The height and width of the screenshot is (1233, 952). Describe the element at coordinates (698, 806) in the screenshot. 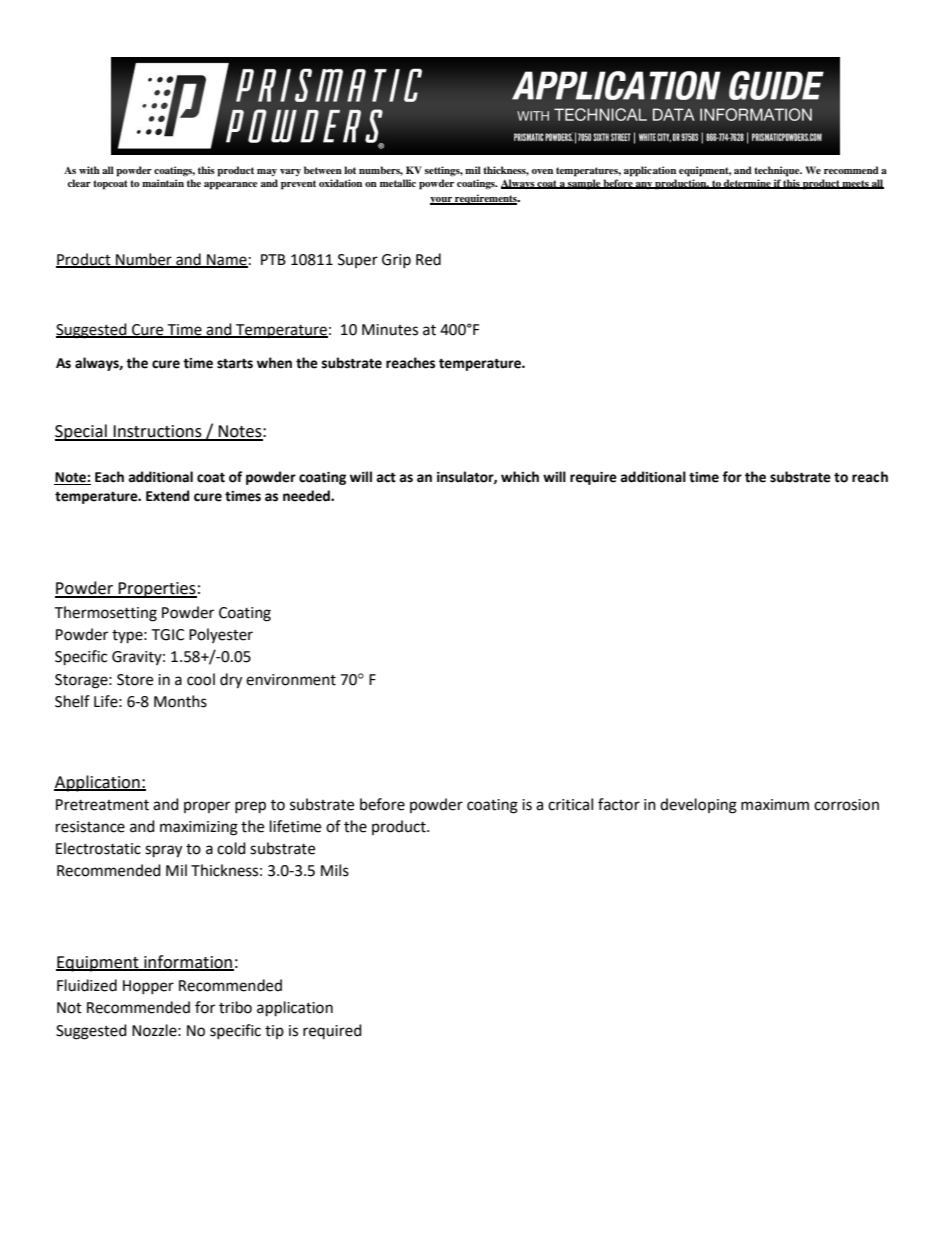

I see `developing` at that location.
